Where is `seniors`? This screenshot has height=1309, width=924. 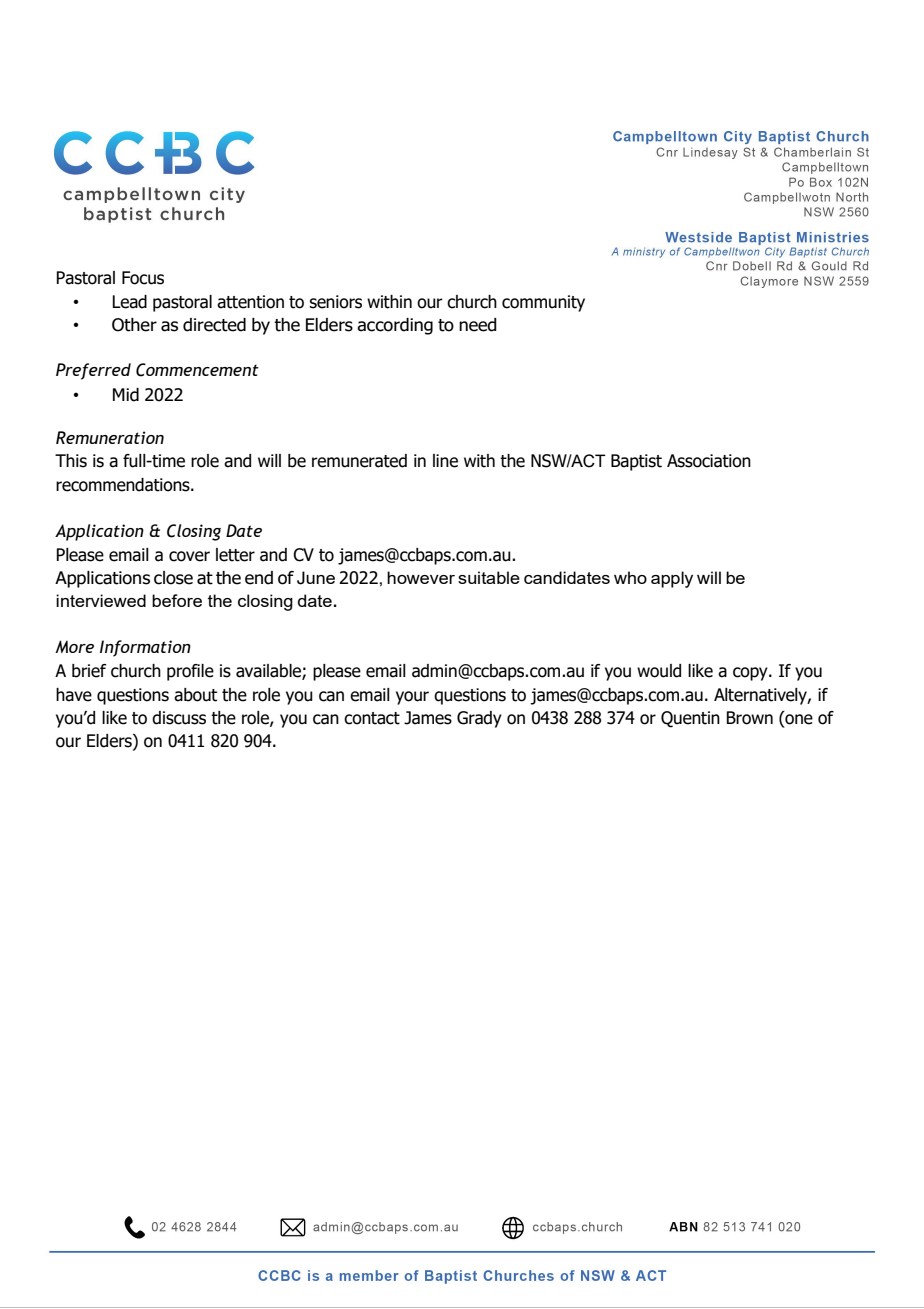
seniors is located at coordinates (335, 302).
